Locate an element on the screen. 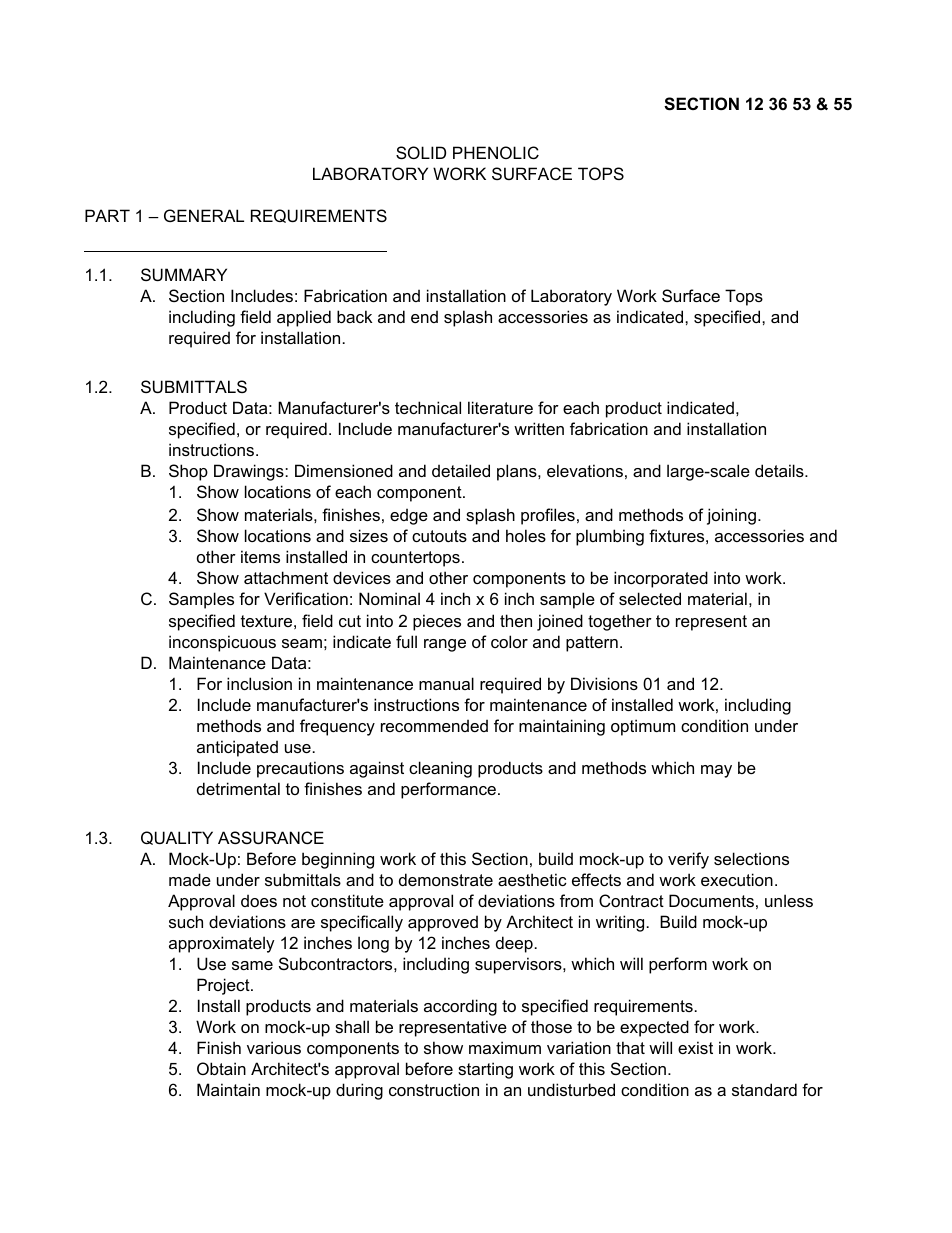  SOLID is located at coordinates (421, 152).
